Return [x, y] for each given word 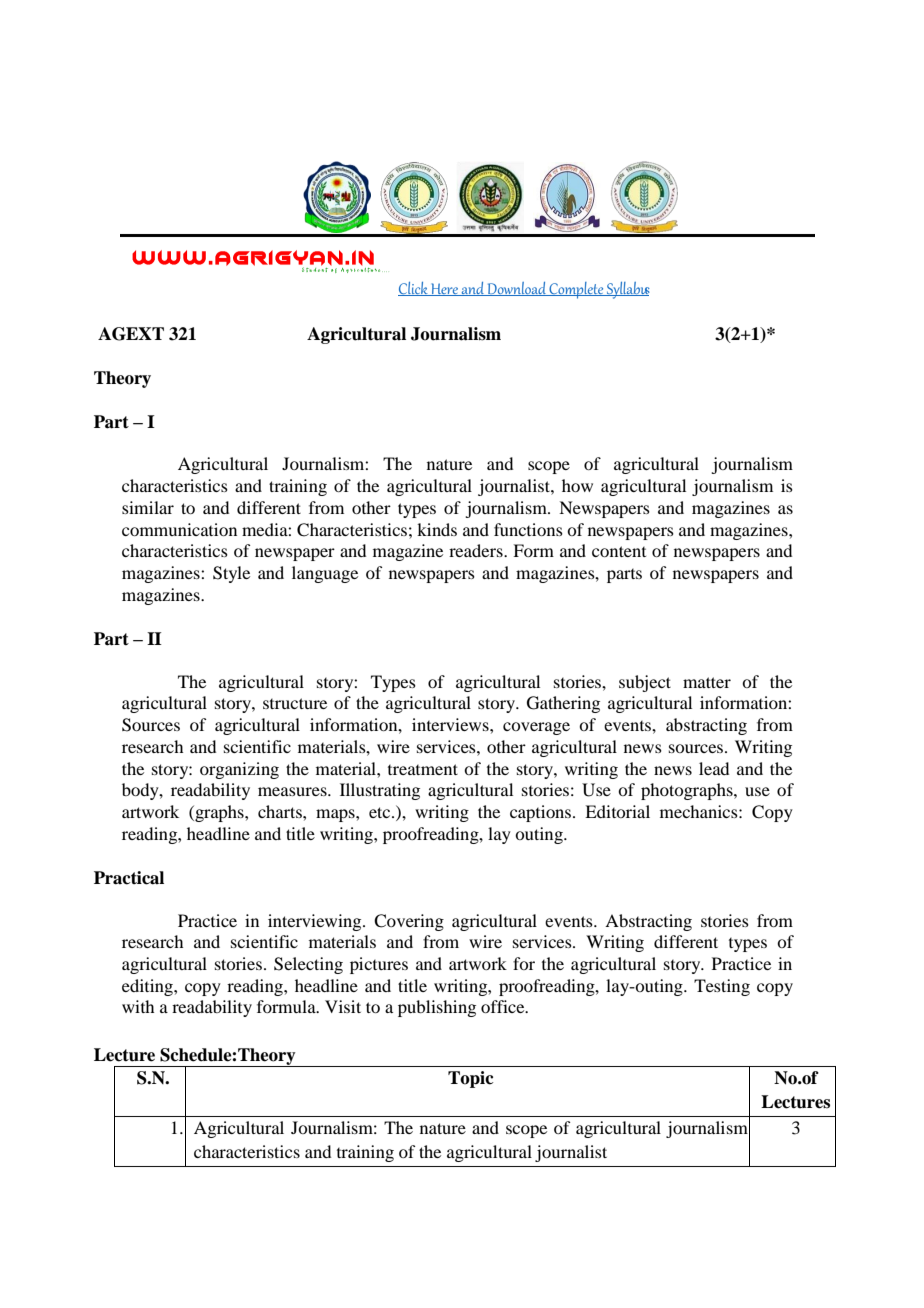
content [619, 551]
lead [714, 768]
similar [148, 507]
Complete [576, 290]
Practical [129, 878]
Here [444, 289]
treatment [423, 769]
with [138, 1006]
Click [414, 289]
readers [477, 550]
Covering [409, 922]
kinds [437, 529]
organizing [239, 770]
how [577, 485]
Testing [722, 987]
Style [231, 574]
